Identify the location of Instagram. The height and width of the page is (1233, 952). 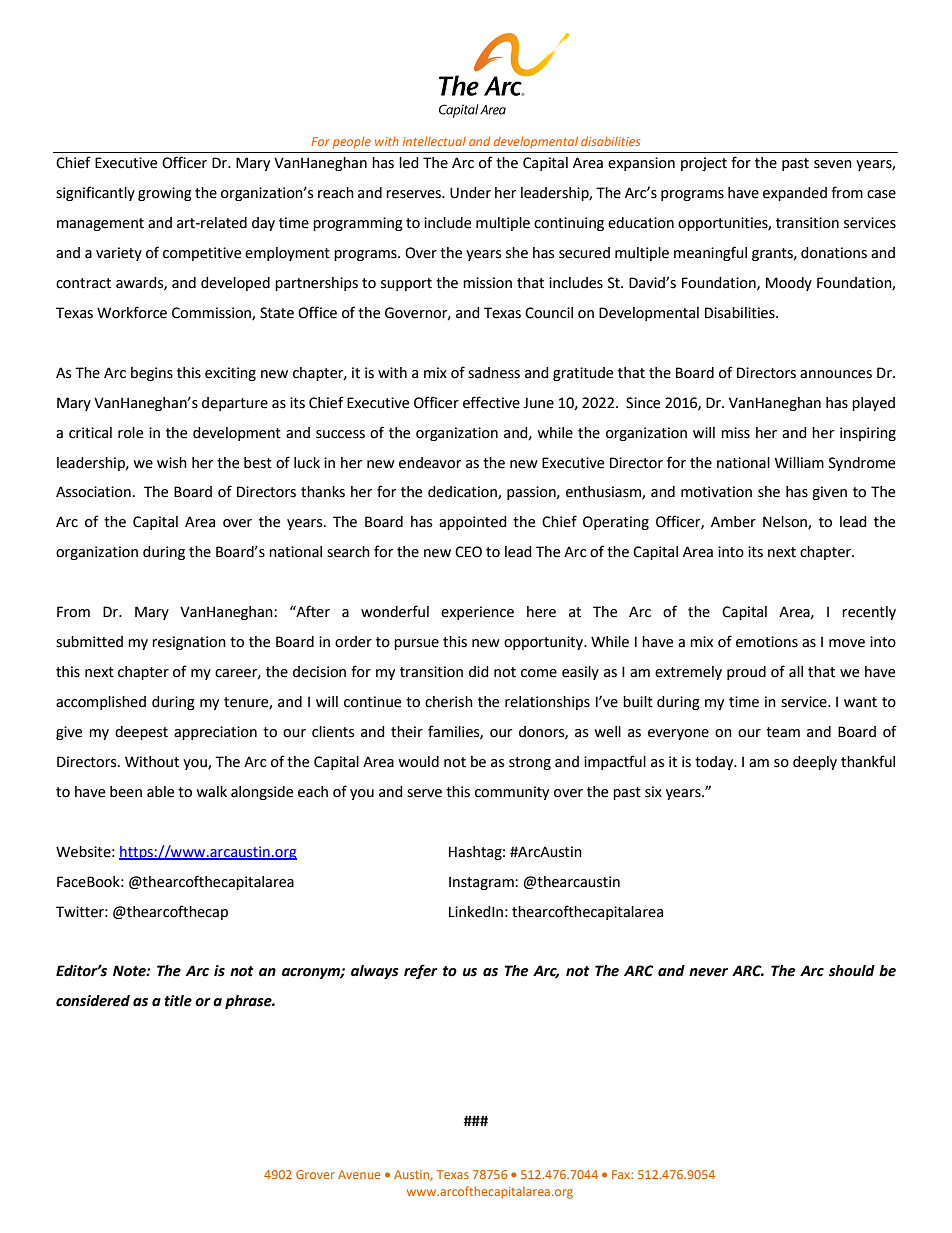
(482, 883).
